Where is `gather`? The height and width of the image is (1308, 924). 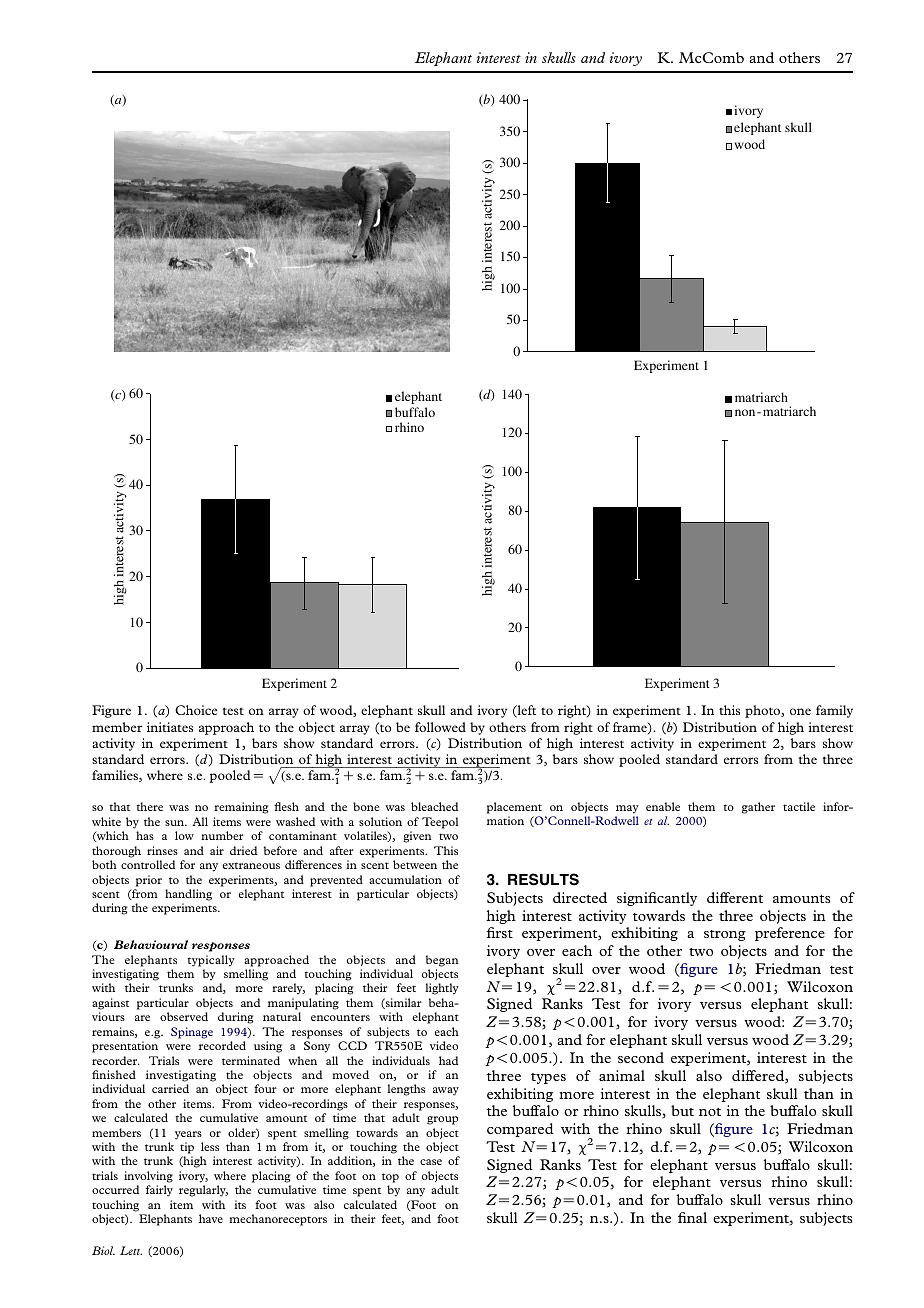 gather is located at coordinates (758, 808).
